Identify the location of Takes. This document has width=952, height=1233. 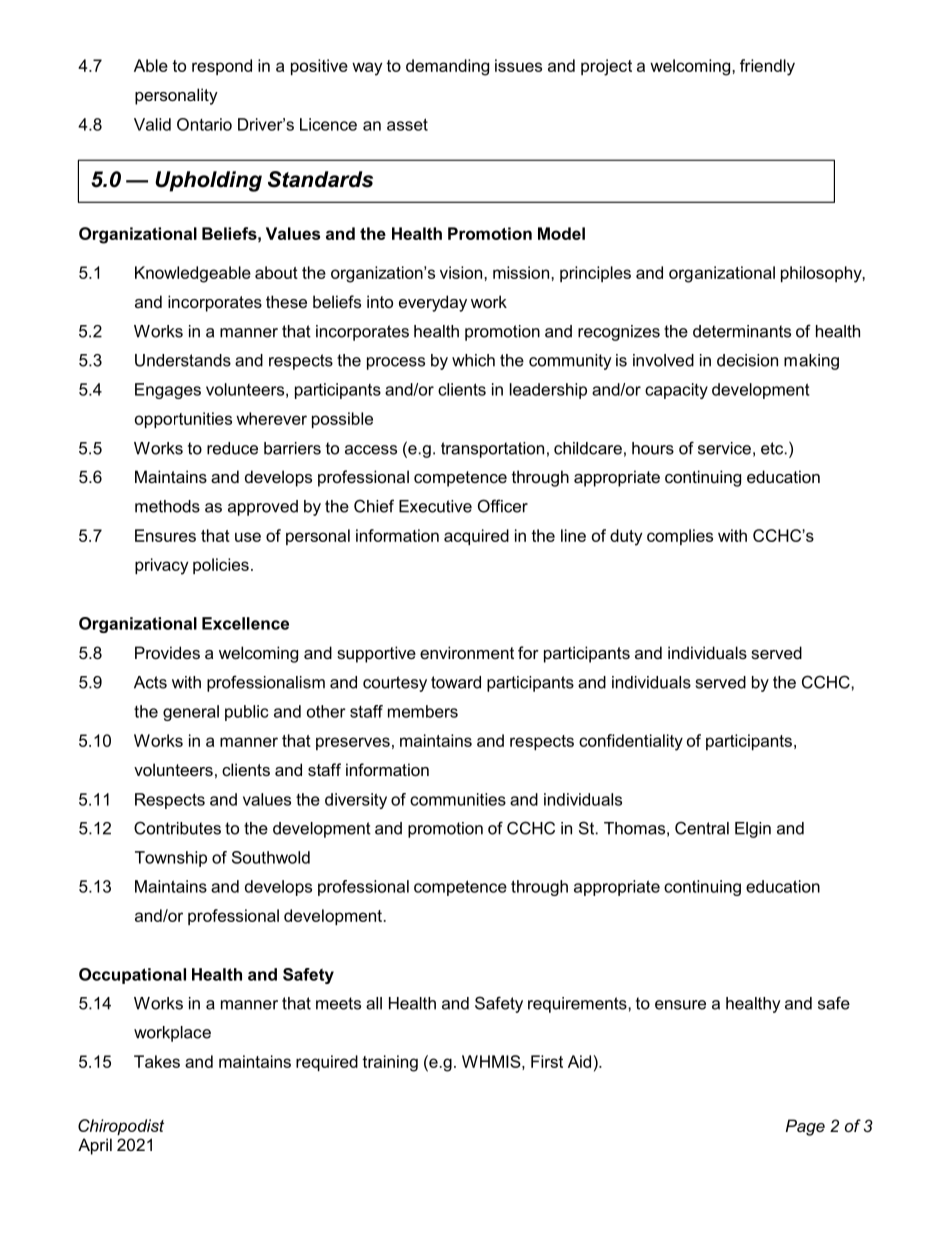
(157, 1061).
